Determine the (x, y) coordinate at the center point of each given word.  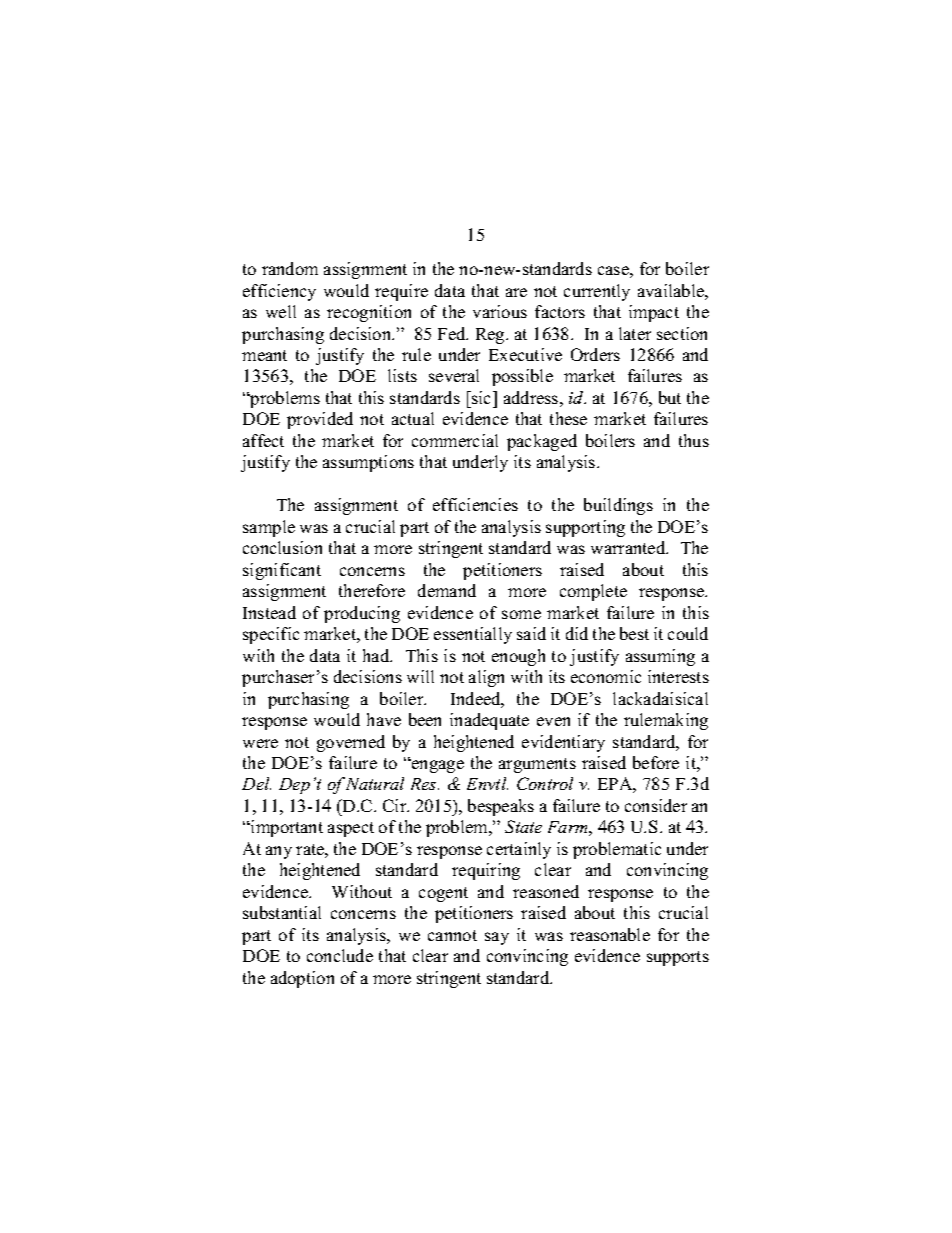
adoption (302, 979)
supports (678, 958)
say (497, 938)
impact (654, 313)
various (500, 311)
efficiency (279, 292)
